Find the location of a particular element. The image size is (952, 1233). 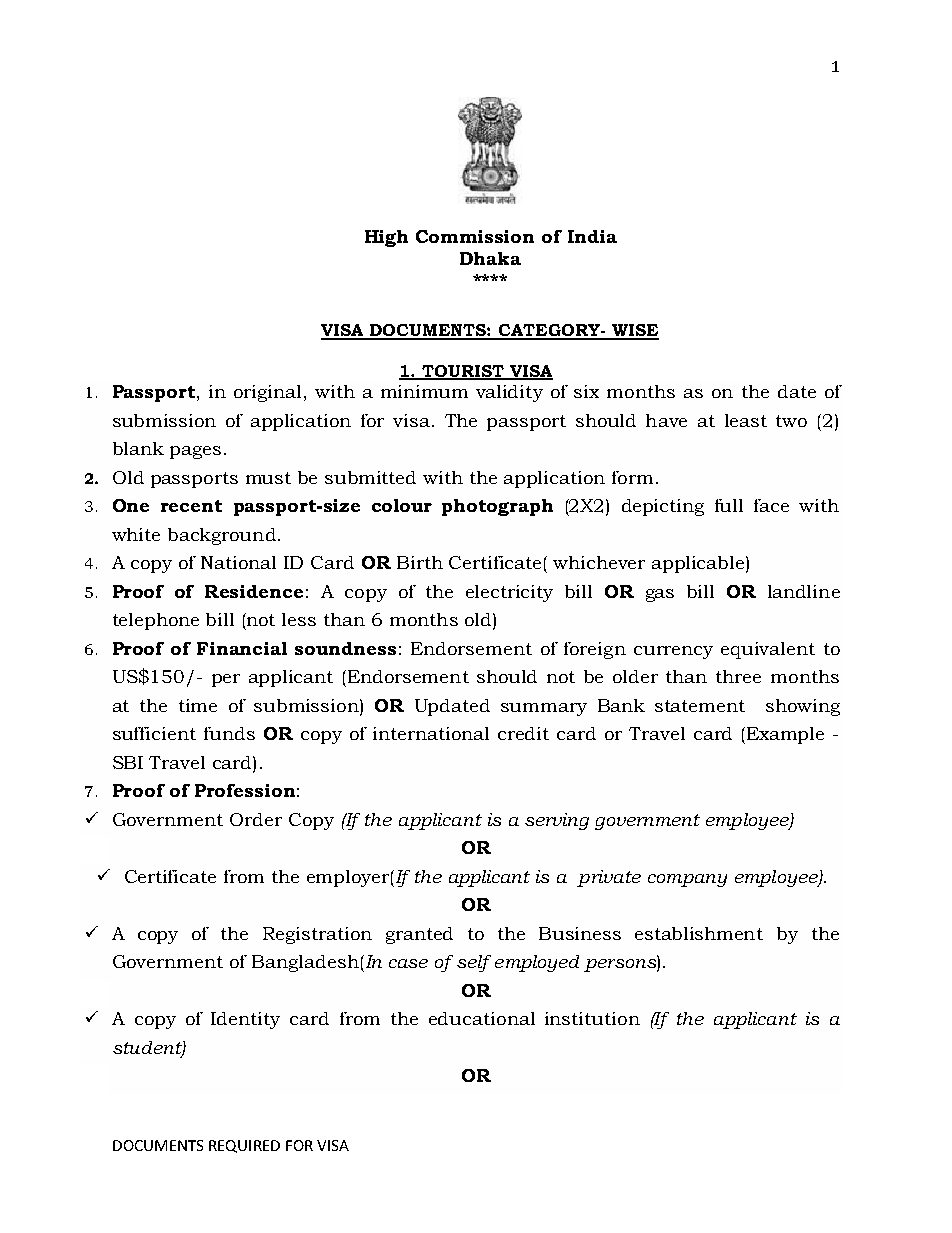

time is located at coordinates (198, 705).
